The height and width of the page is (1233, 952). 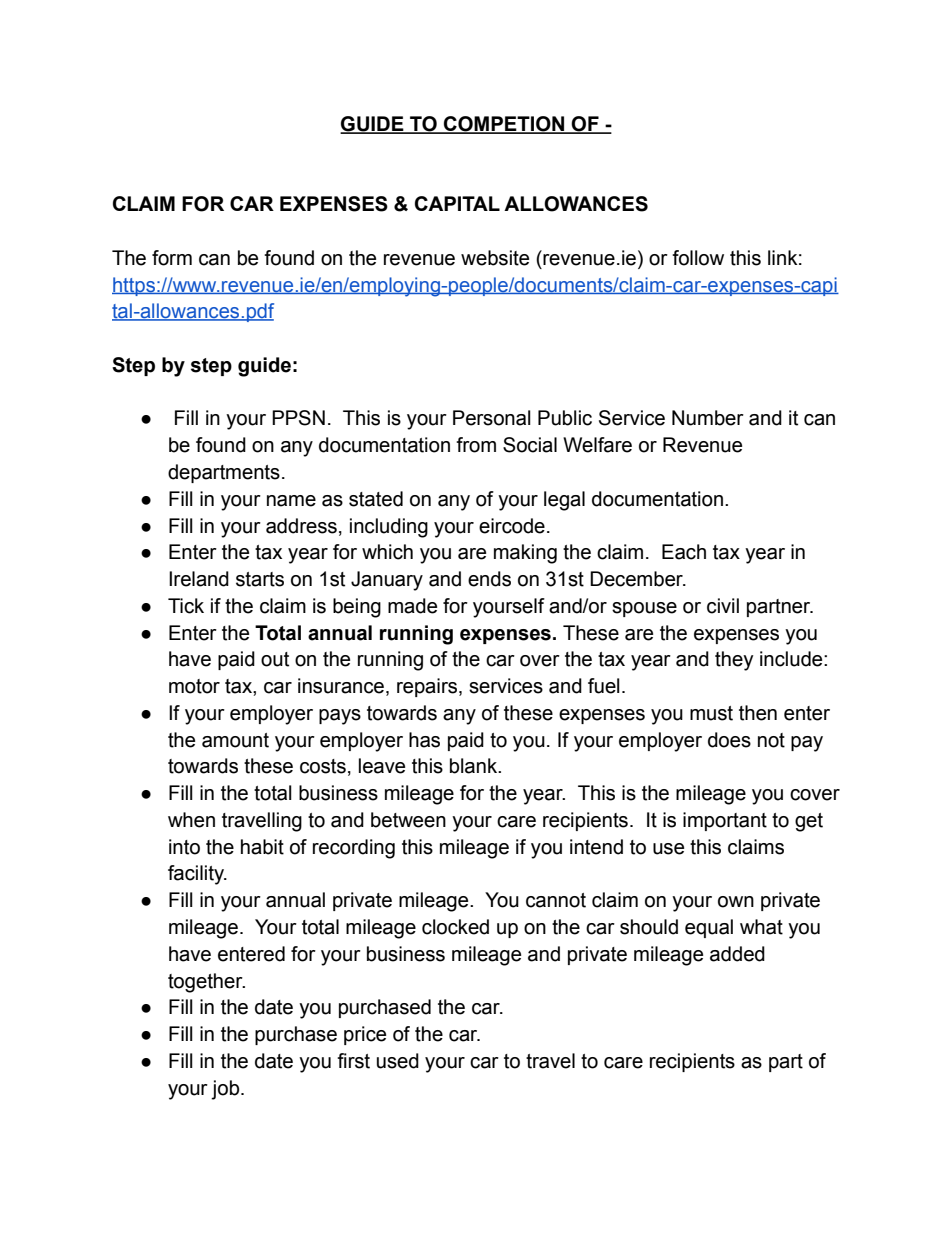 What do you see at coordinates (235, 740) in the page?
I see `amount` at bounding box center [235, 740].
